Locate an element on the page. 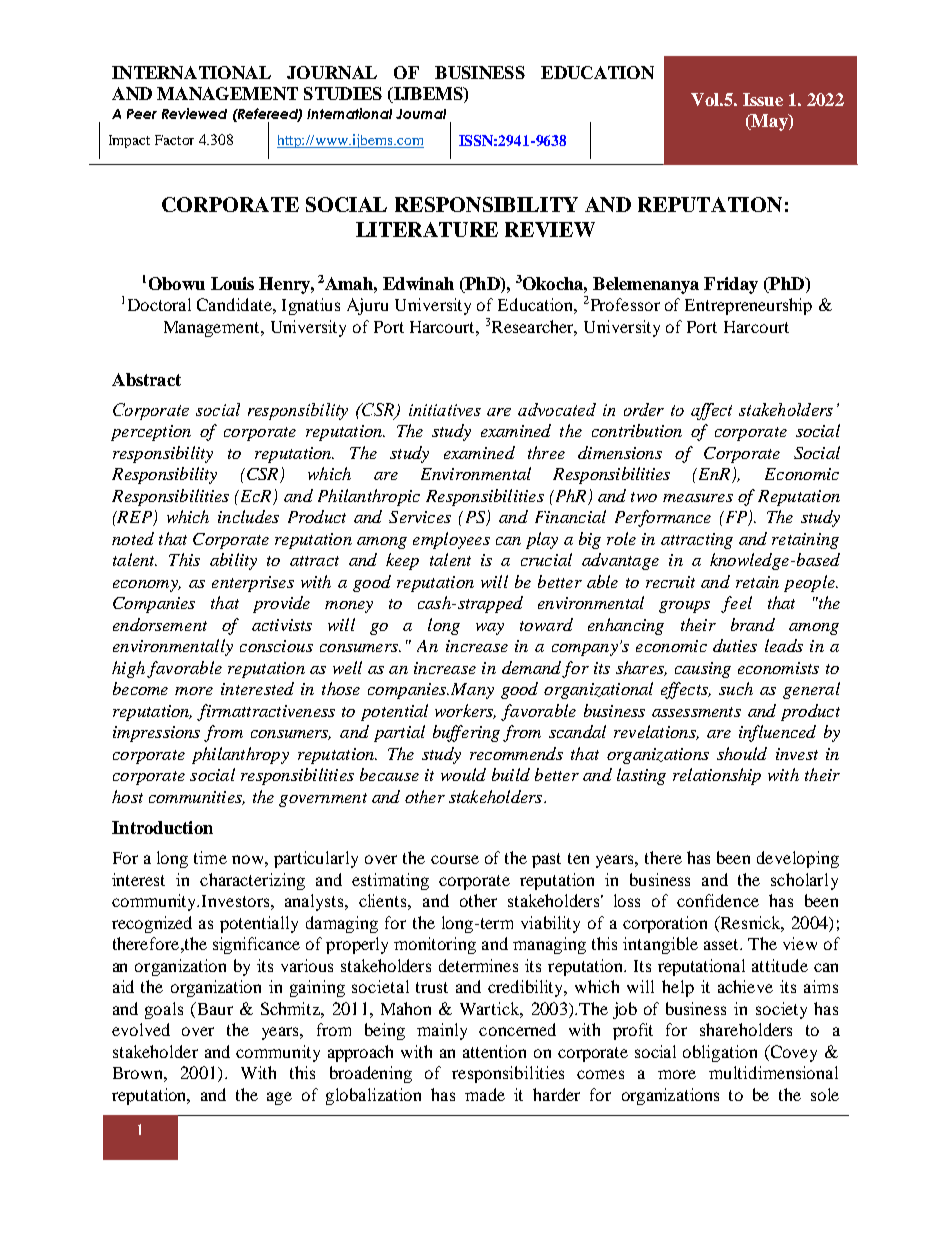  May is located at coordinates (769, 122).
